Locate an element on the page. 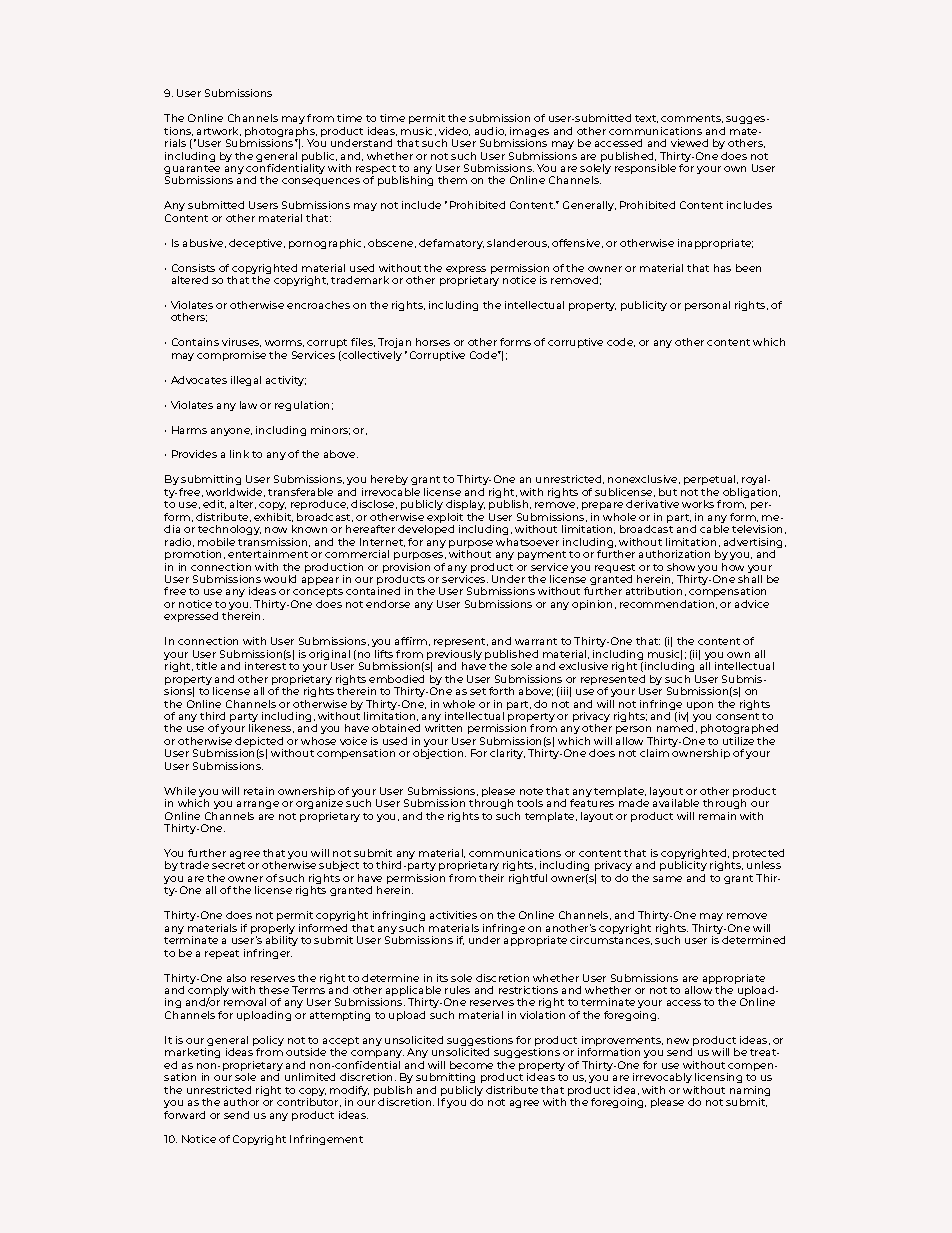 The image size is (952, 1233). viewed is located at coordinates (689, 143).
